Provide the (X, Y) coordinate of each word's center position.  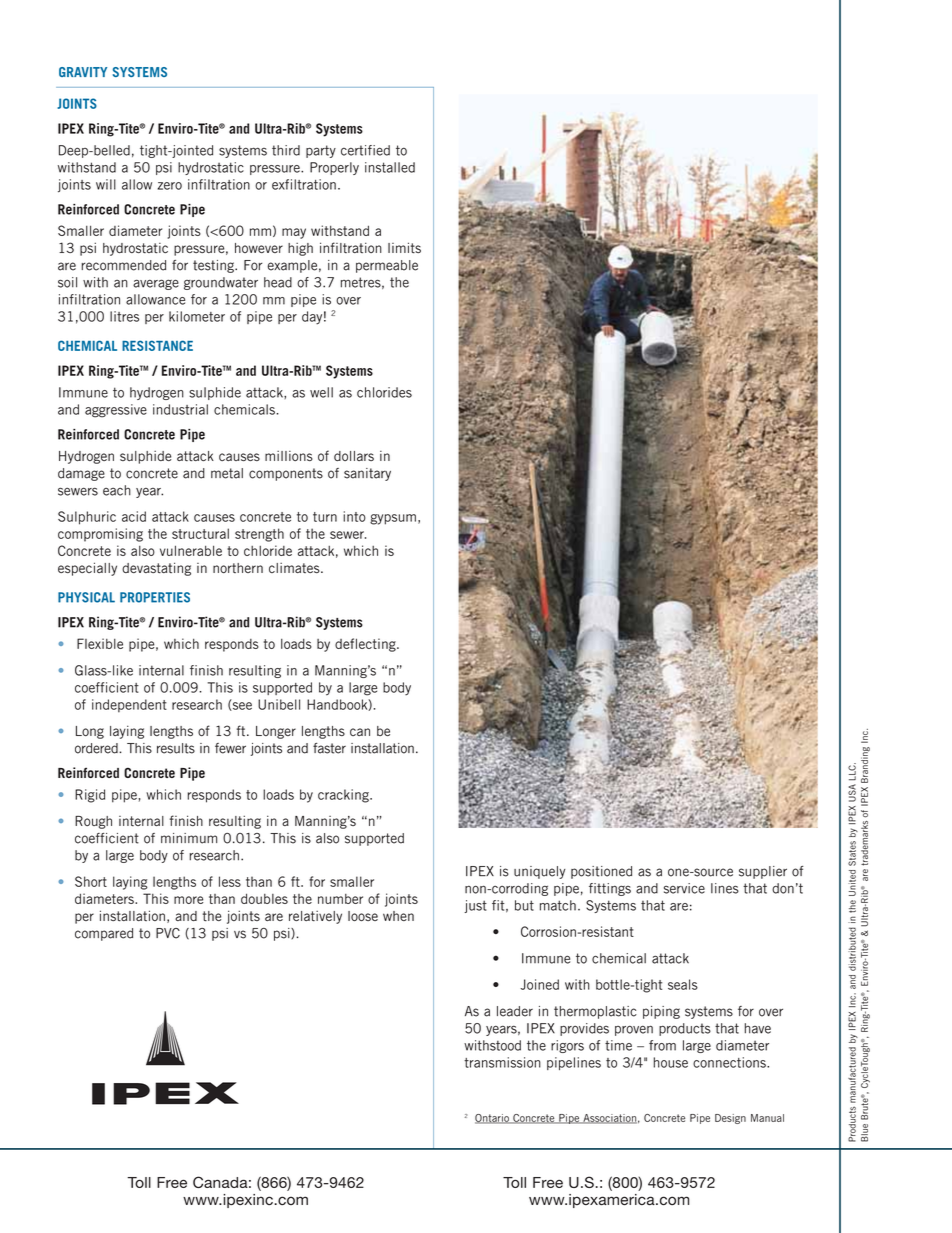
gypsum (393, 519)
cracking (344, 796)
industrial (180, 409)
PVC (168, 933)
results (176, 748)
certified (365, 150)
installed (390, 167)
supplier (763, 872)
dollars (354, 456)
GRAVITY (83, 72)
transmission (502, 1062)
